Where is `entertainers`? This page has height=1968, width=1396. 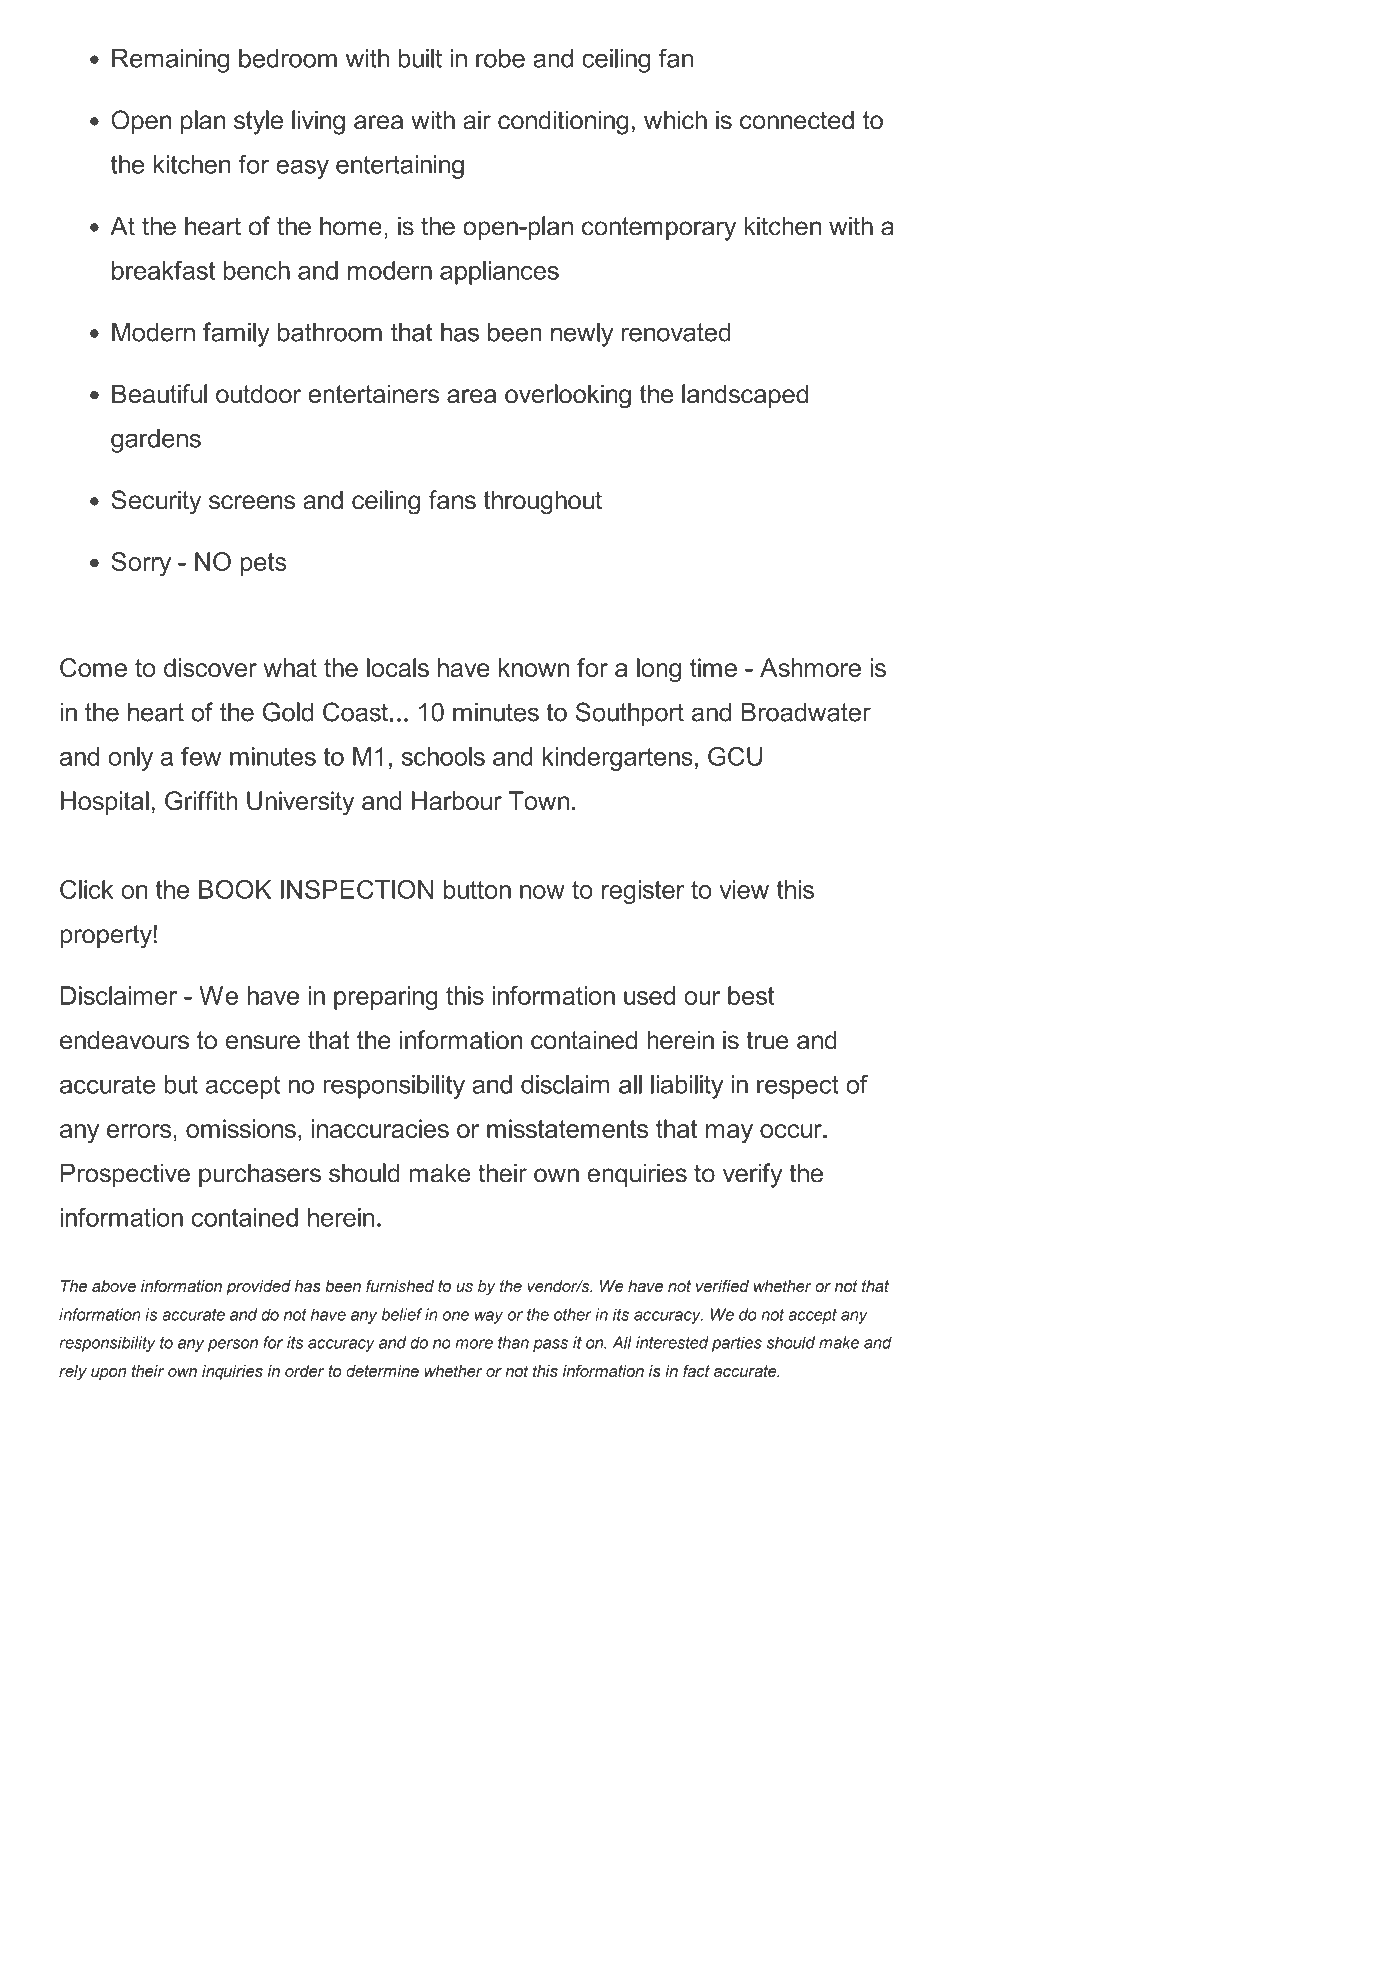 entertainers is located at coordinates (373, 394).
